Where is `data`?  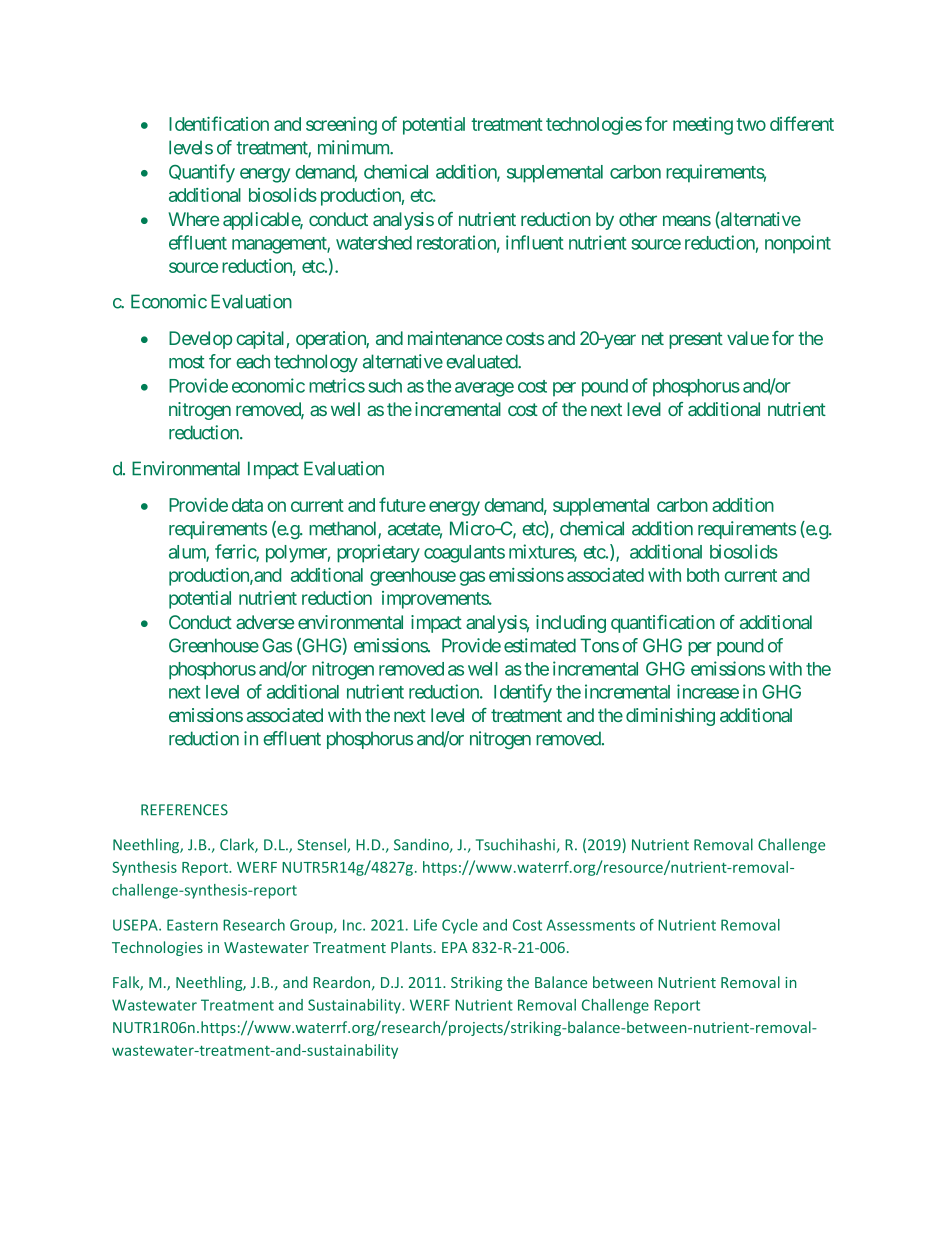 data is located at coordinates (247, 505).
